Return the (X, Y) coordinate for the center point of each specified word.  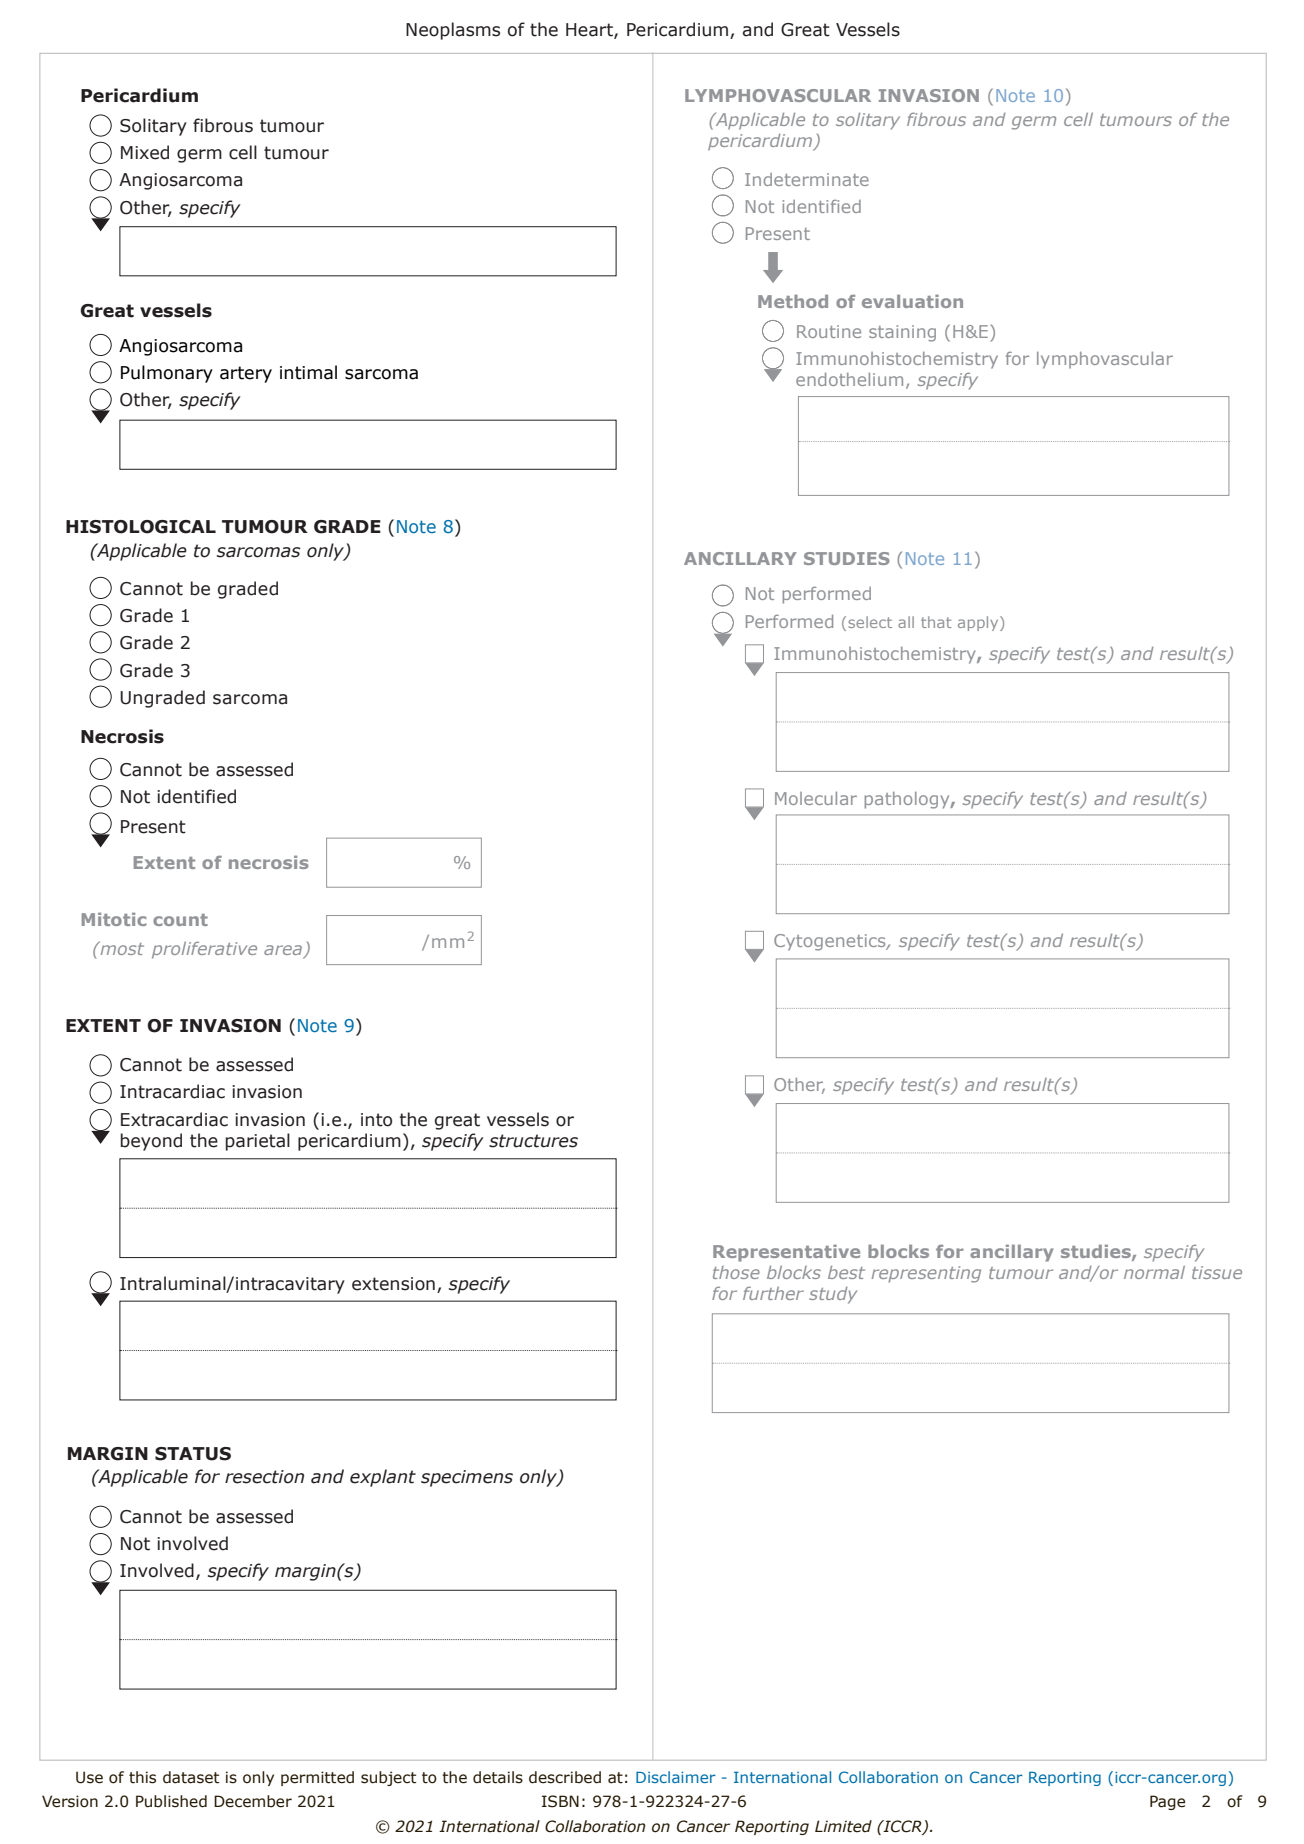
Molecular (816, 798)
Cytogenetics (831, 942)
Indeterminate (807, 179)
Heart (590, 30)
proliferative (204, 950)
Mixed (145, 152)
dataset (191, 1777)
